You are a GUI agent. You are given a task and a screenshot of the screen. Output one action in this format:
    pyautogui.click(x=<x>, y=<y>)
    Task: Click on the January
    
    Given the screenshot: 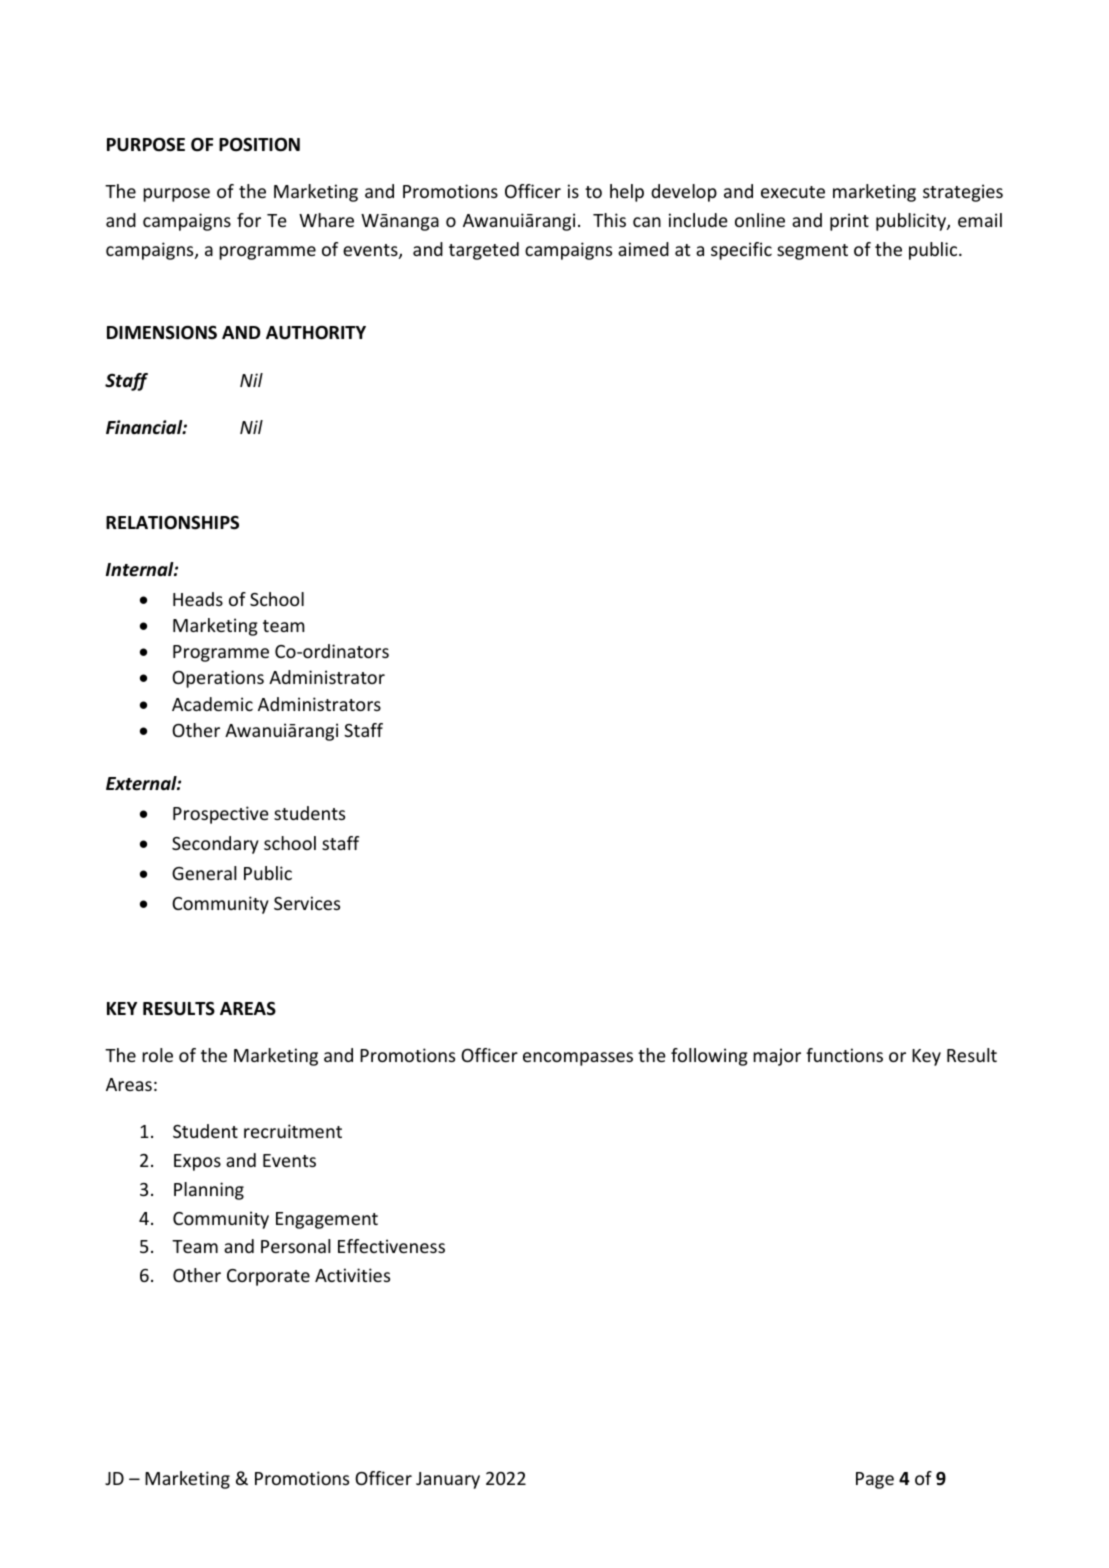 What is the action you would take?
    pyautogui.click(x=448, y=1480)
